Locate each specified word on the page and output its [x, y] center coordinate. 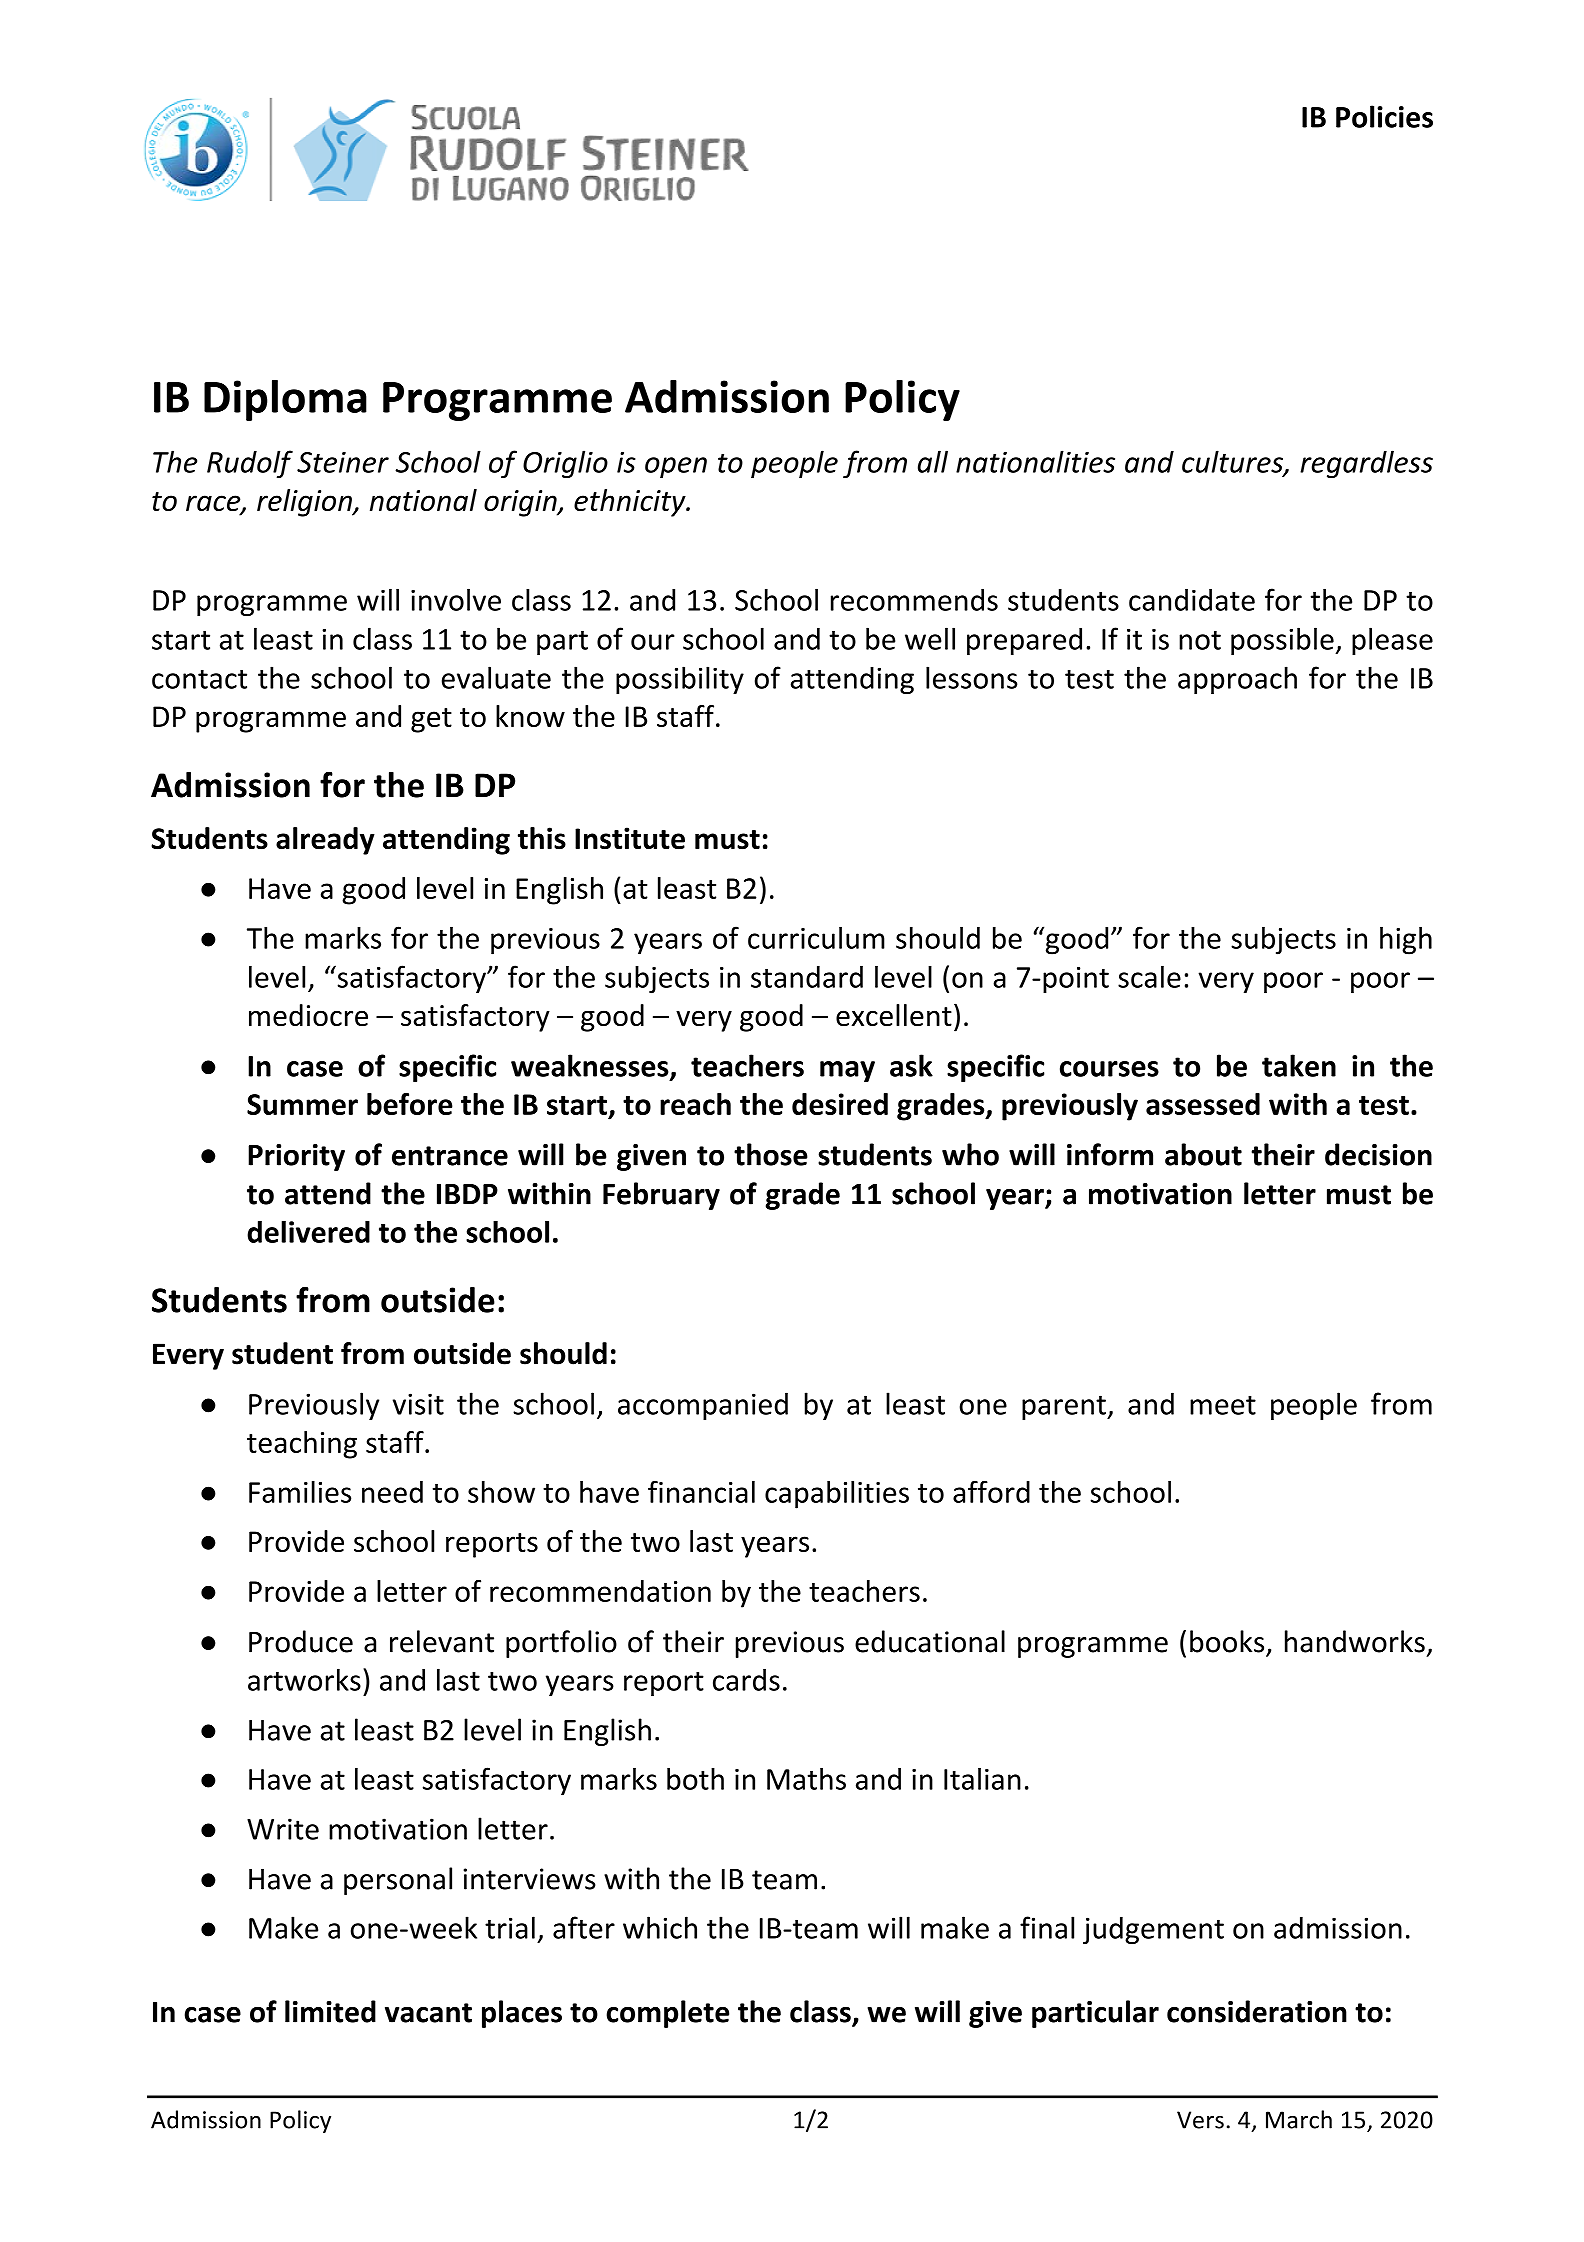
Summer [302, 1104]
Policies [1384, 116]
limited [330, 2011]
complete [667, 2014]
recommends [914, 600]
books [1227, 1641]
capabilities [837, 1495]
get [431, 720]
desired [840, 1104]
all [933, 461]
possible [1283, 641]
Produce [301, 1641]
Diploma [285, 400]
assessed [1203, 1104]
